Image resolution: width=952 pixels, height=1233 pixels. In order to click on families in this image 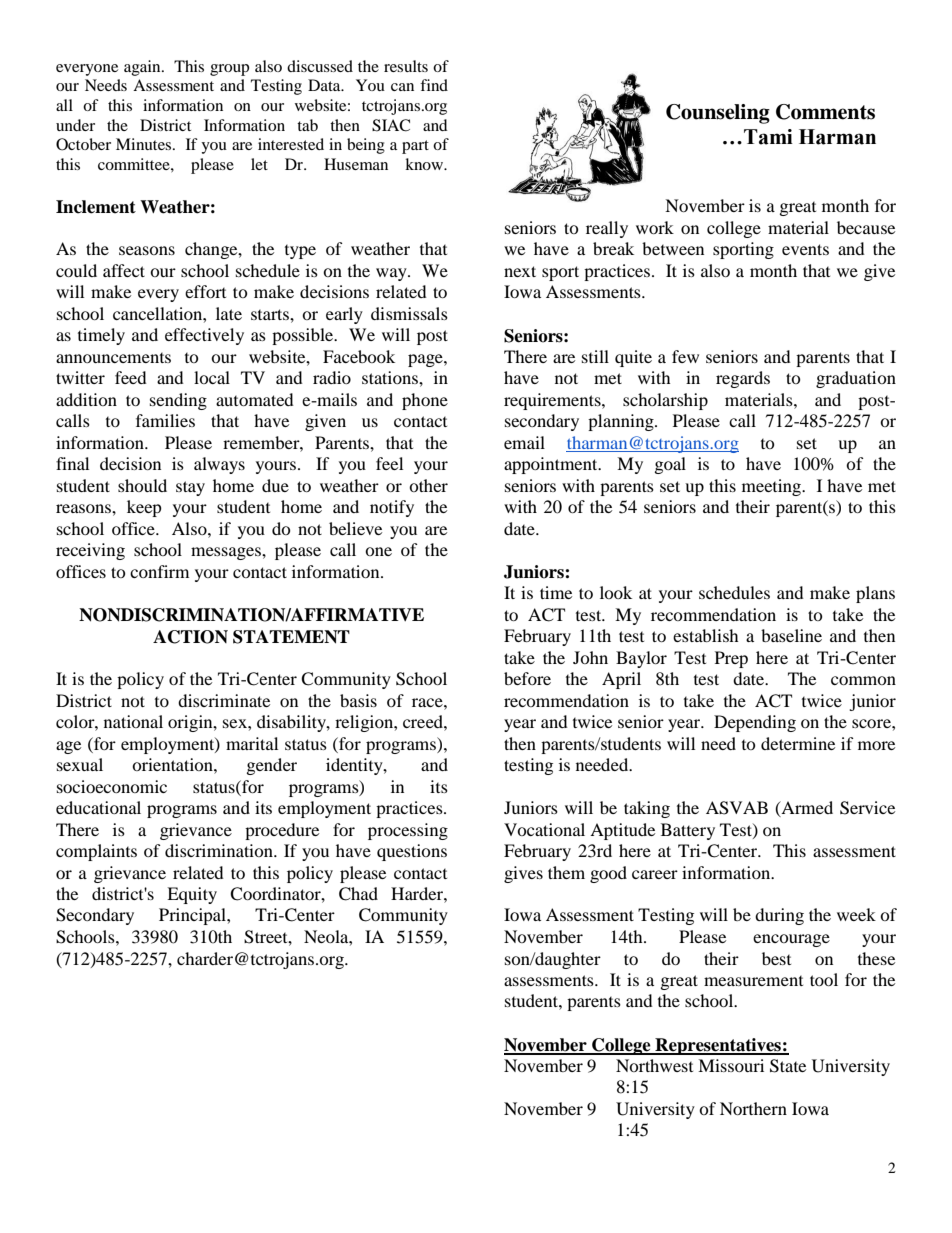, I will do `click(165, 420)`.
